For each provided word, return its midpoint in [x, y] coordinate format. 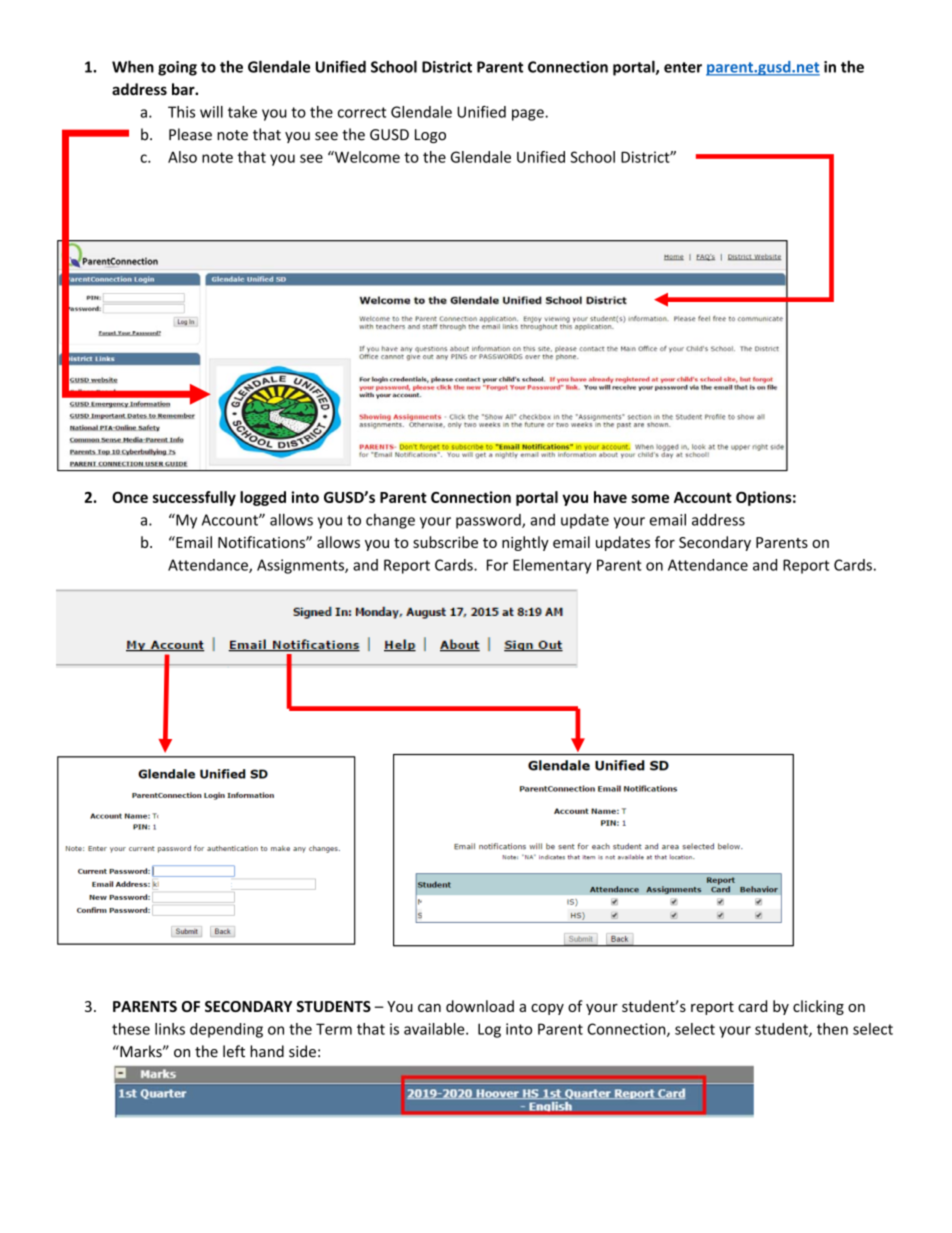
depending [226, 1030]
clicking [818, 1007]
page [529, 115]
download [480, 1006]
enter [683, 67]
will [211, 112]
